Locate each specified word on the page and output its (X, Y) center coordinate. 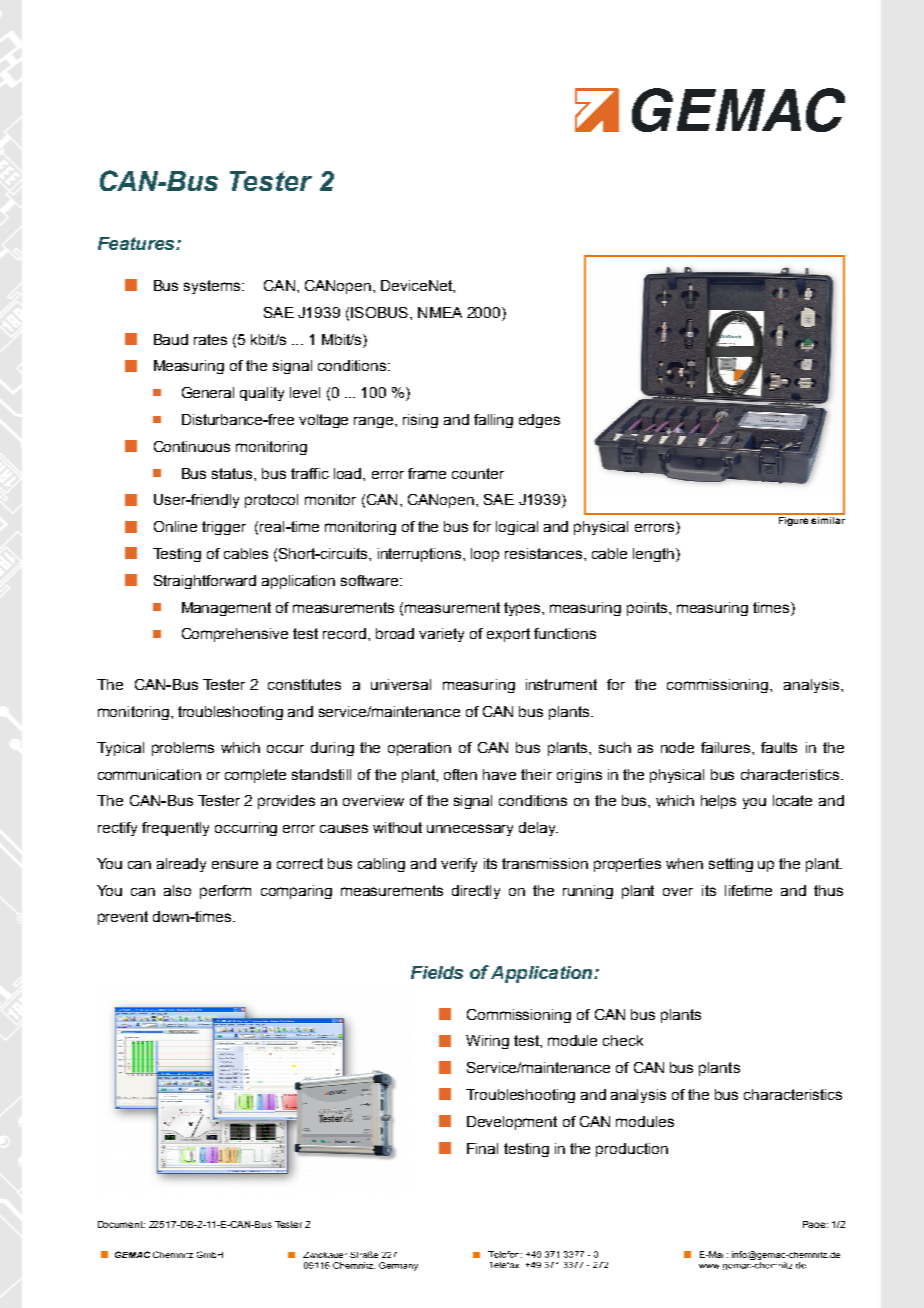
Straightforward (205, 582)
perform (225, 892)
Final (482, 1148)
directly (476, 892)
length (655, 555)
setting (731, 865)
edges (539, 421)
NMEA (440, 312)
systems (213, 287)
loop (485, 555)
